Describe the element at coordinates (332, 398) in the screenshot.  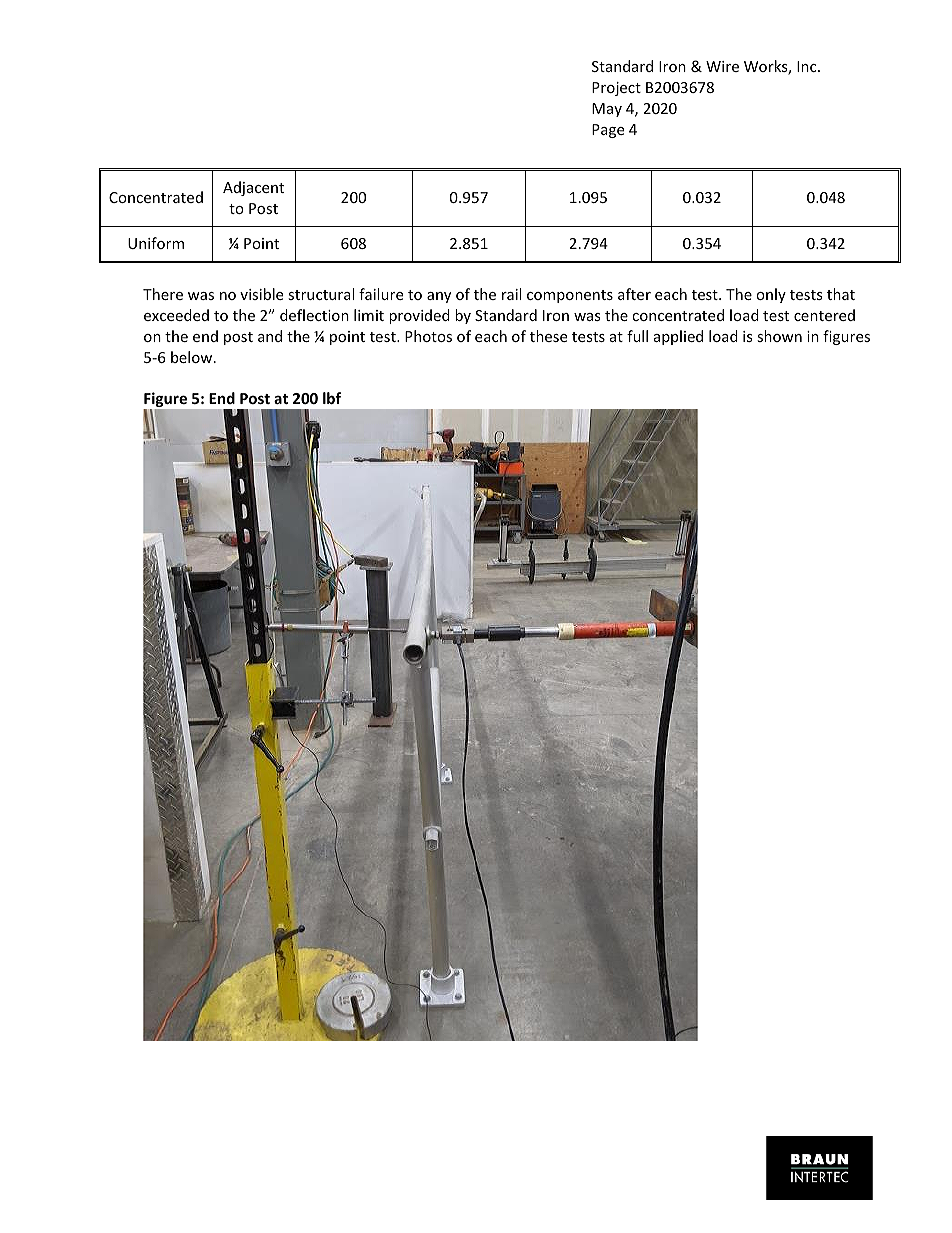
I see `lbf` at that location.
